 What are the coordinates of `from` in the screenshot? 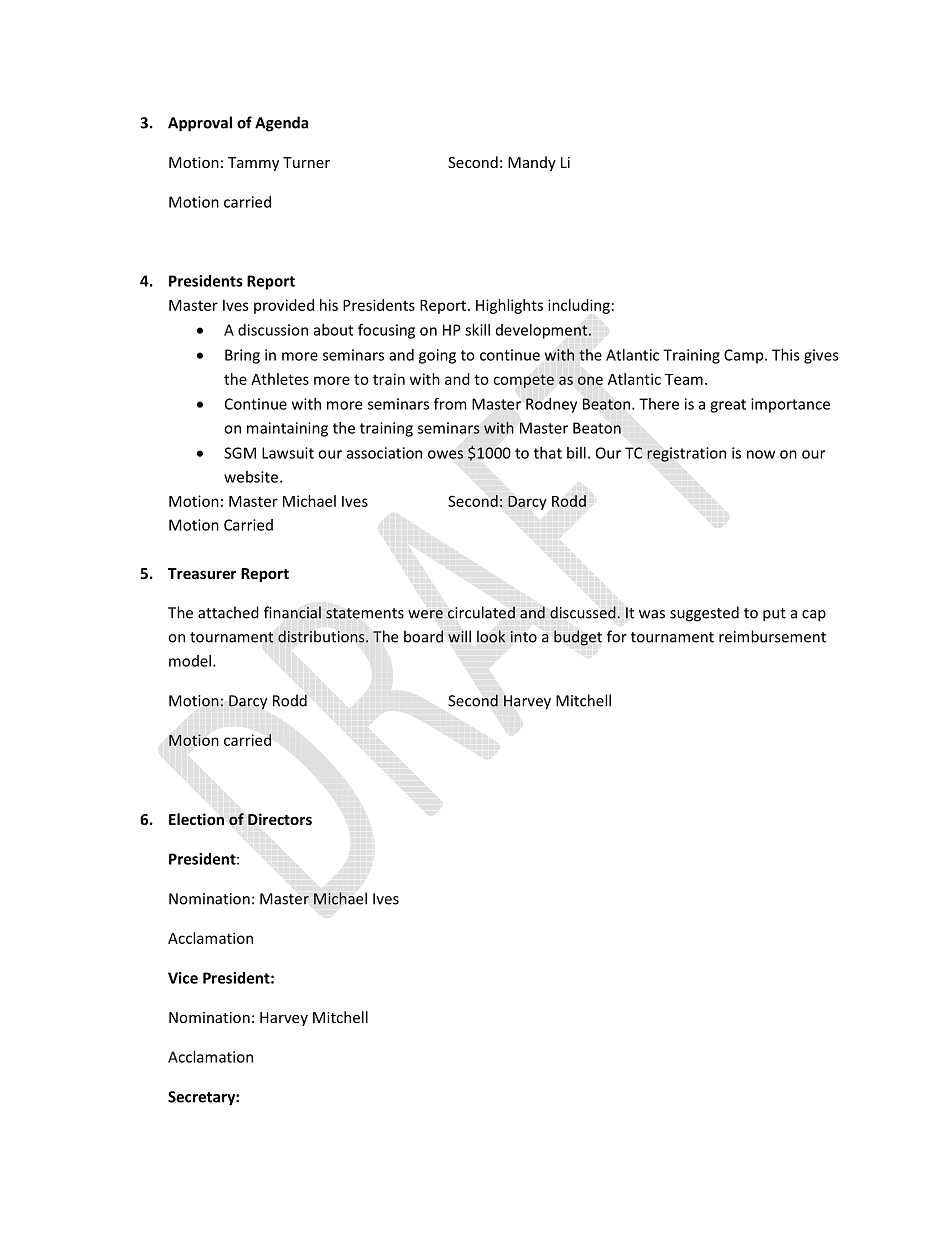 It's located at (450, 403).
